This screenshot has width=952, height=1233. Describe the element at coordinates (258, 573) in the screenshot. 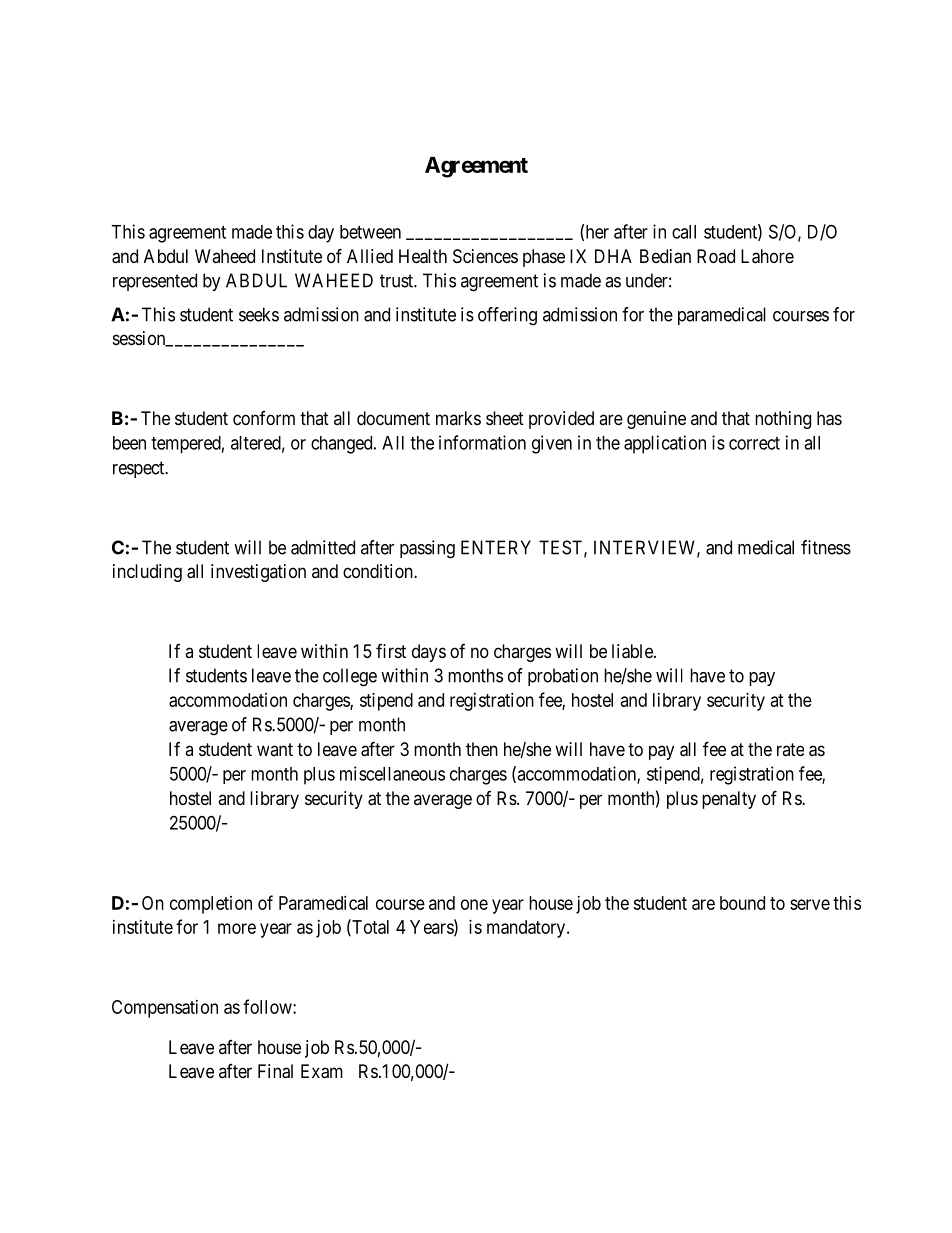

I see `investigation` at that location.
